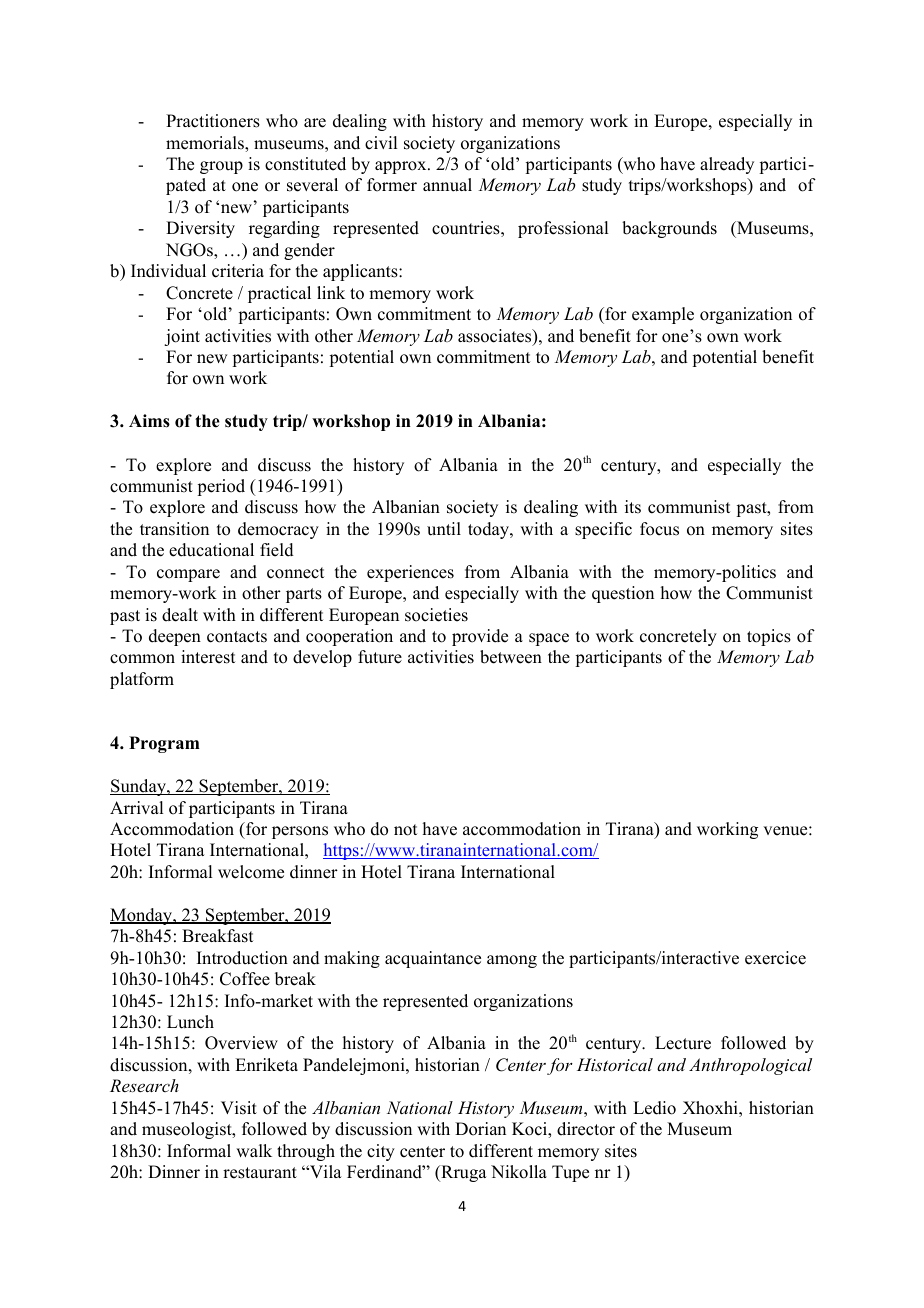 The image size is (924, 1308). I want to click on already, so click(727, 165).
